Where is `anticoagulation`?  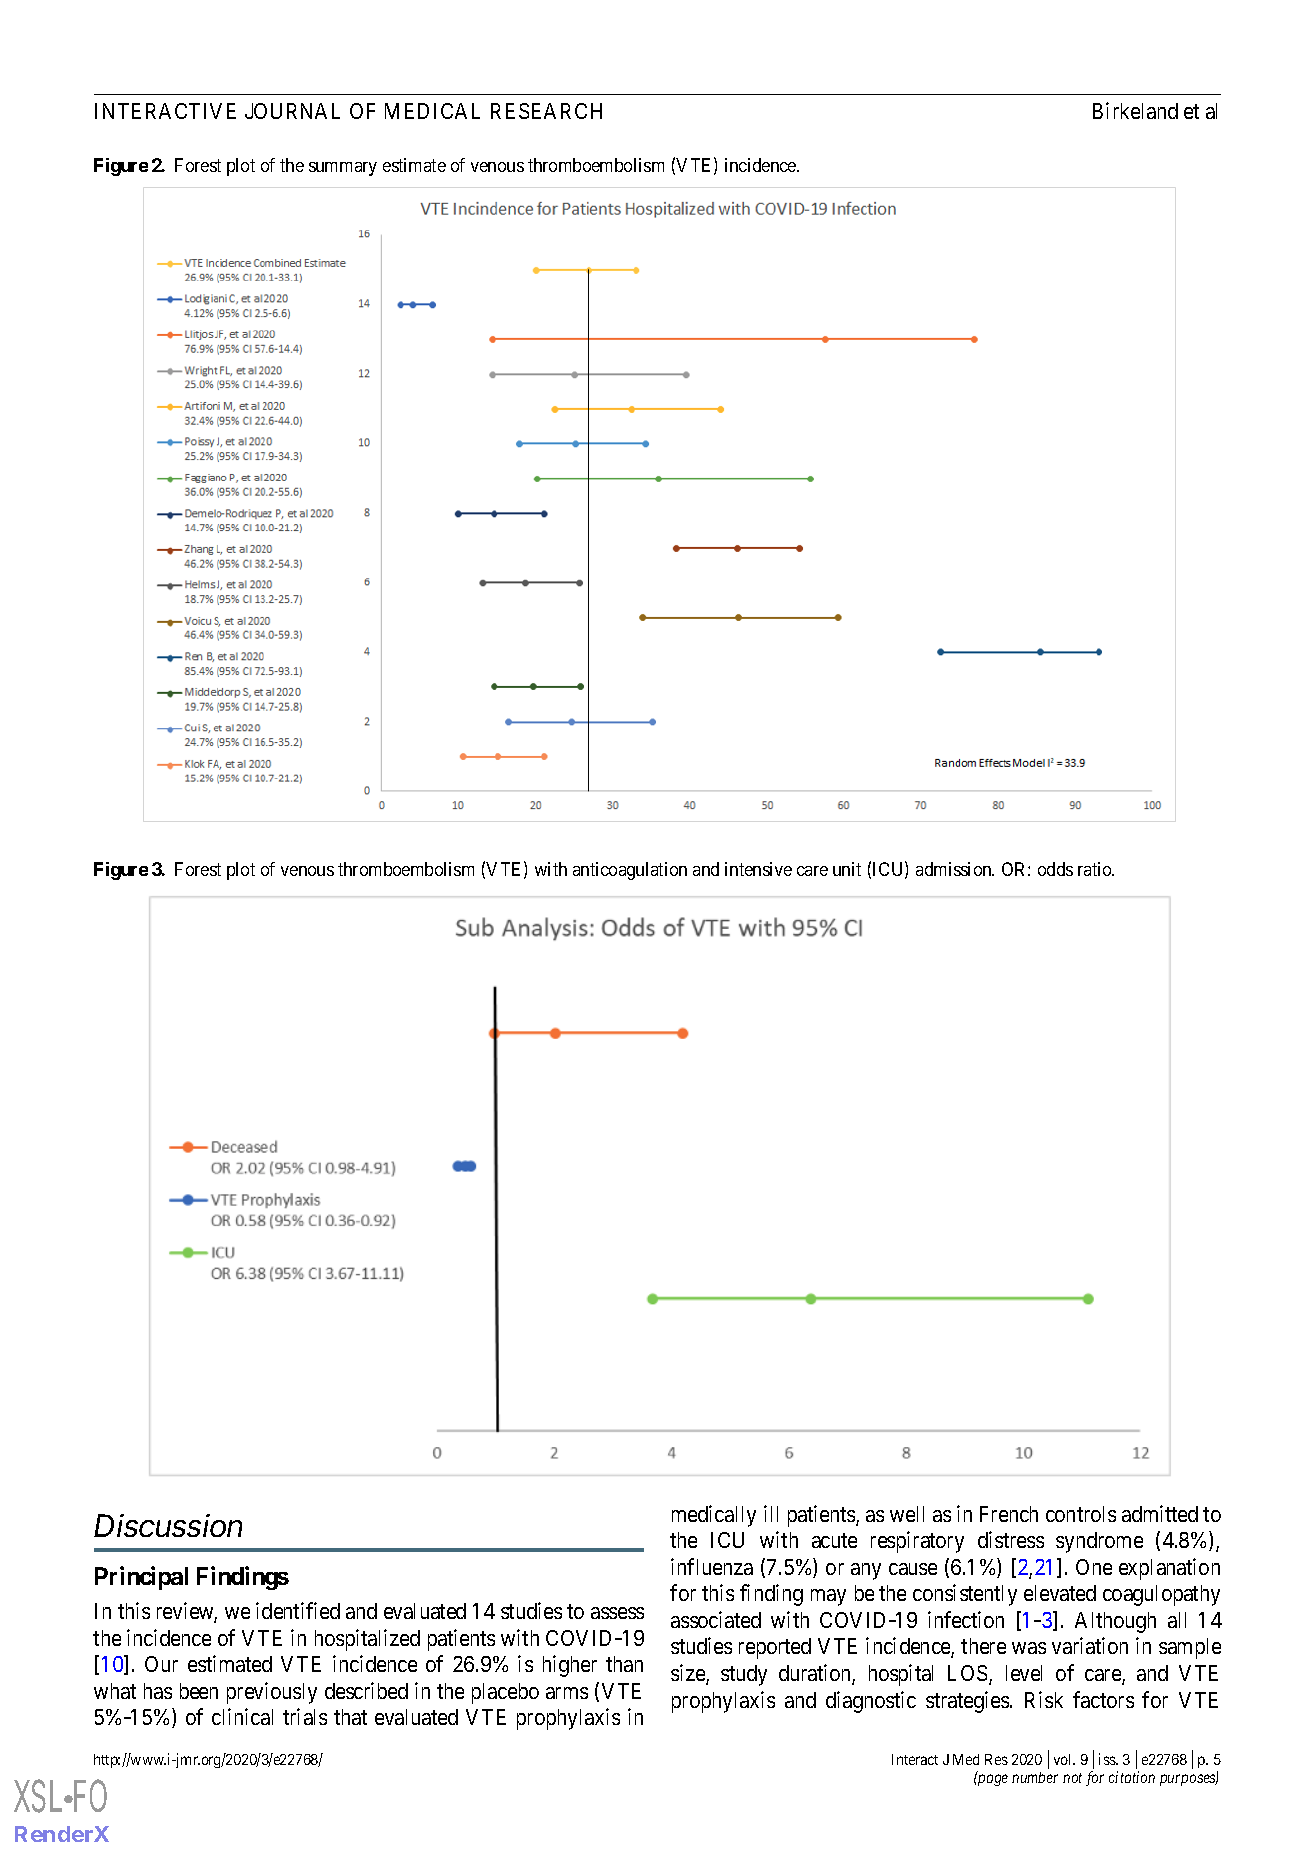 anticoagulation is located at coordinates (630, 871).
